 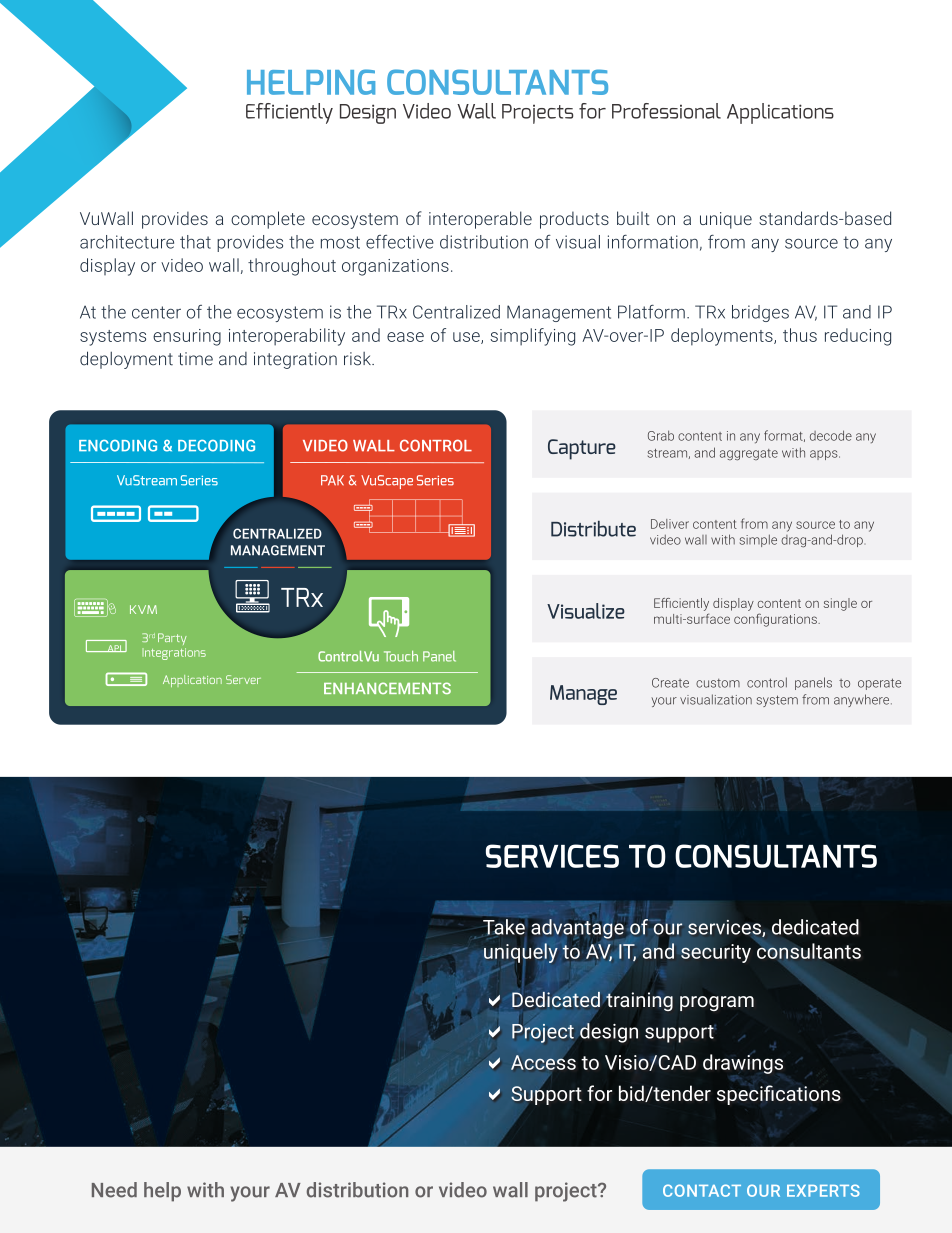 What do you see at coordinates (401, 656) in the screenshot?
I see `Touch` at bounding box center [401, 656].
